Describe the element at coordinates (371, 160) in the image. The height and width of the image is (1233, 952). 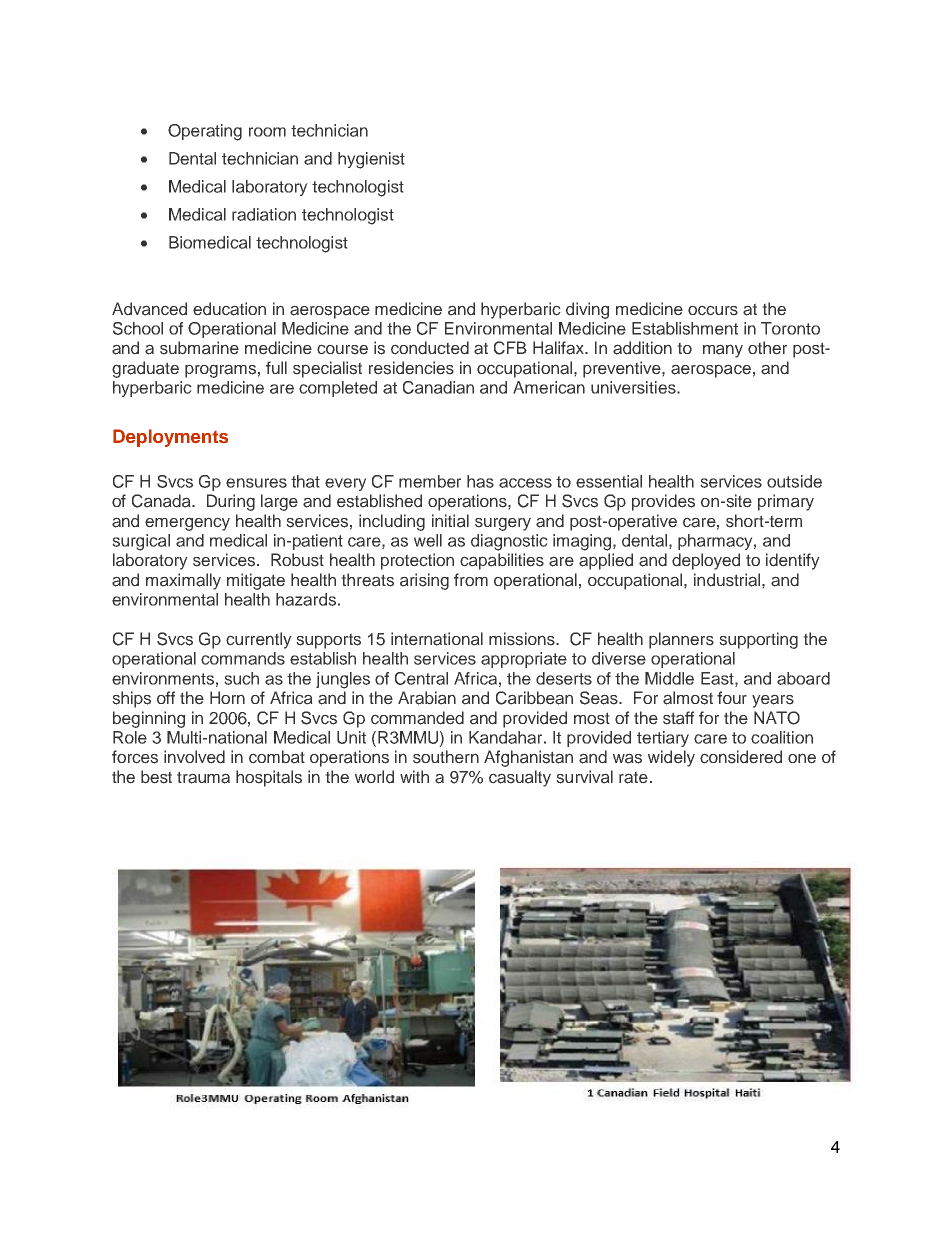
I see `hygienist` at that location.
